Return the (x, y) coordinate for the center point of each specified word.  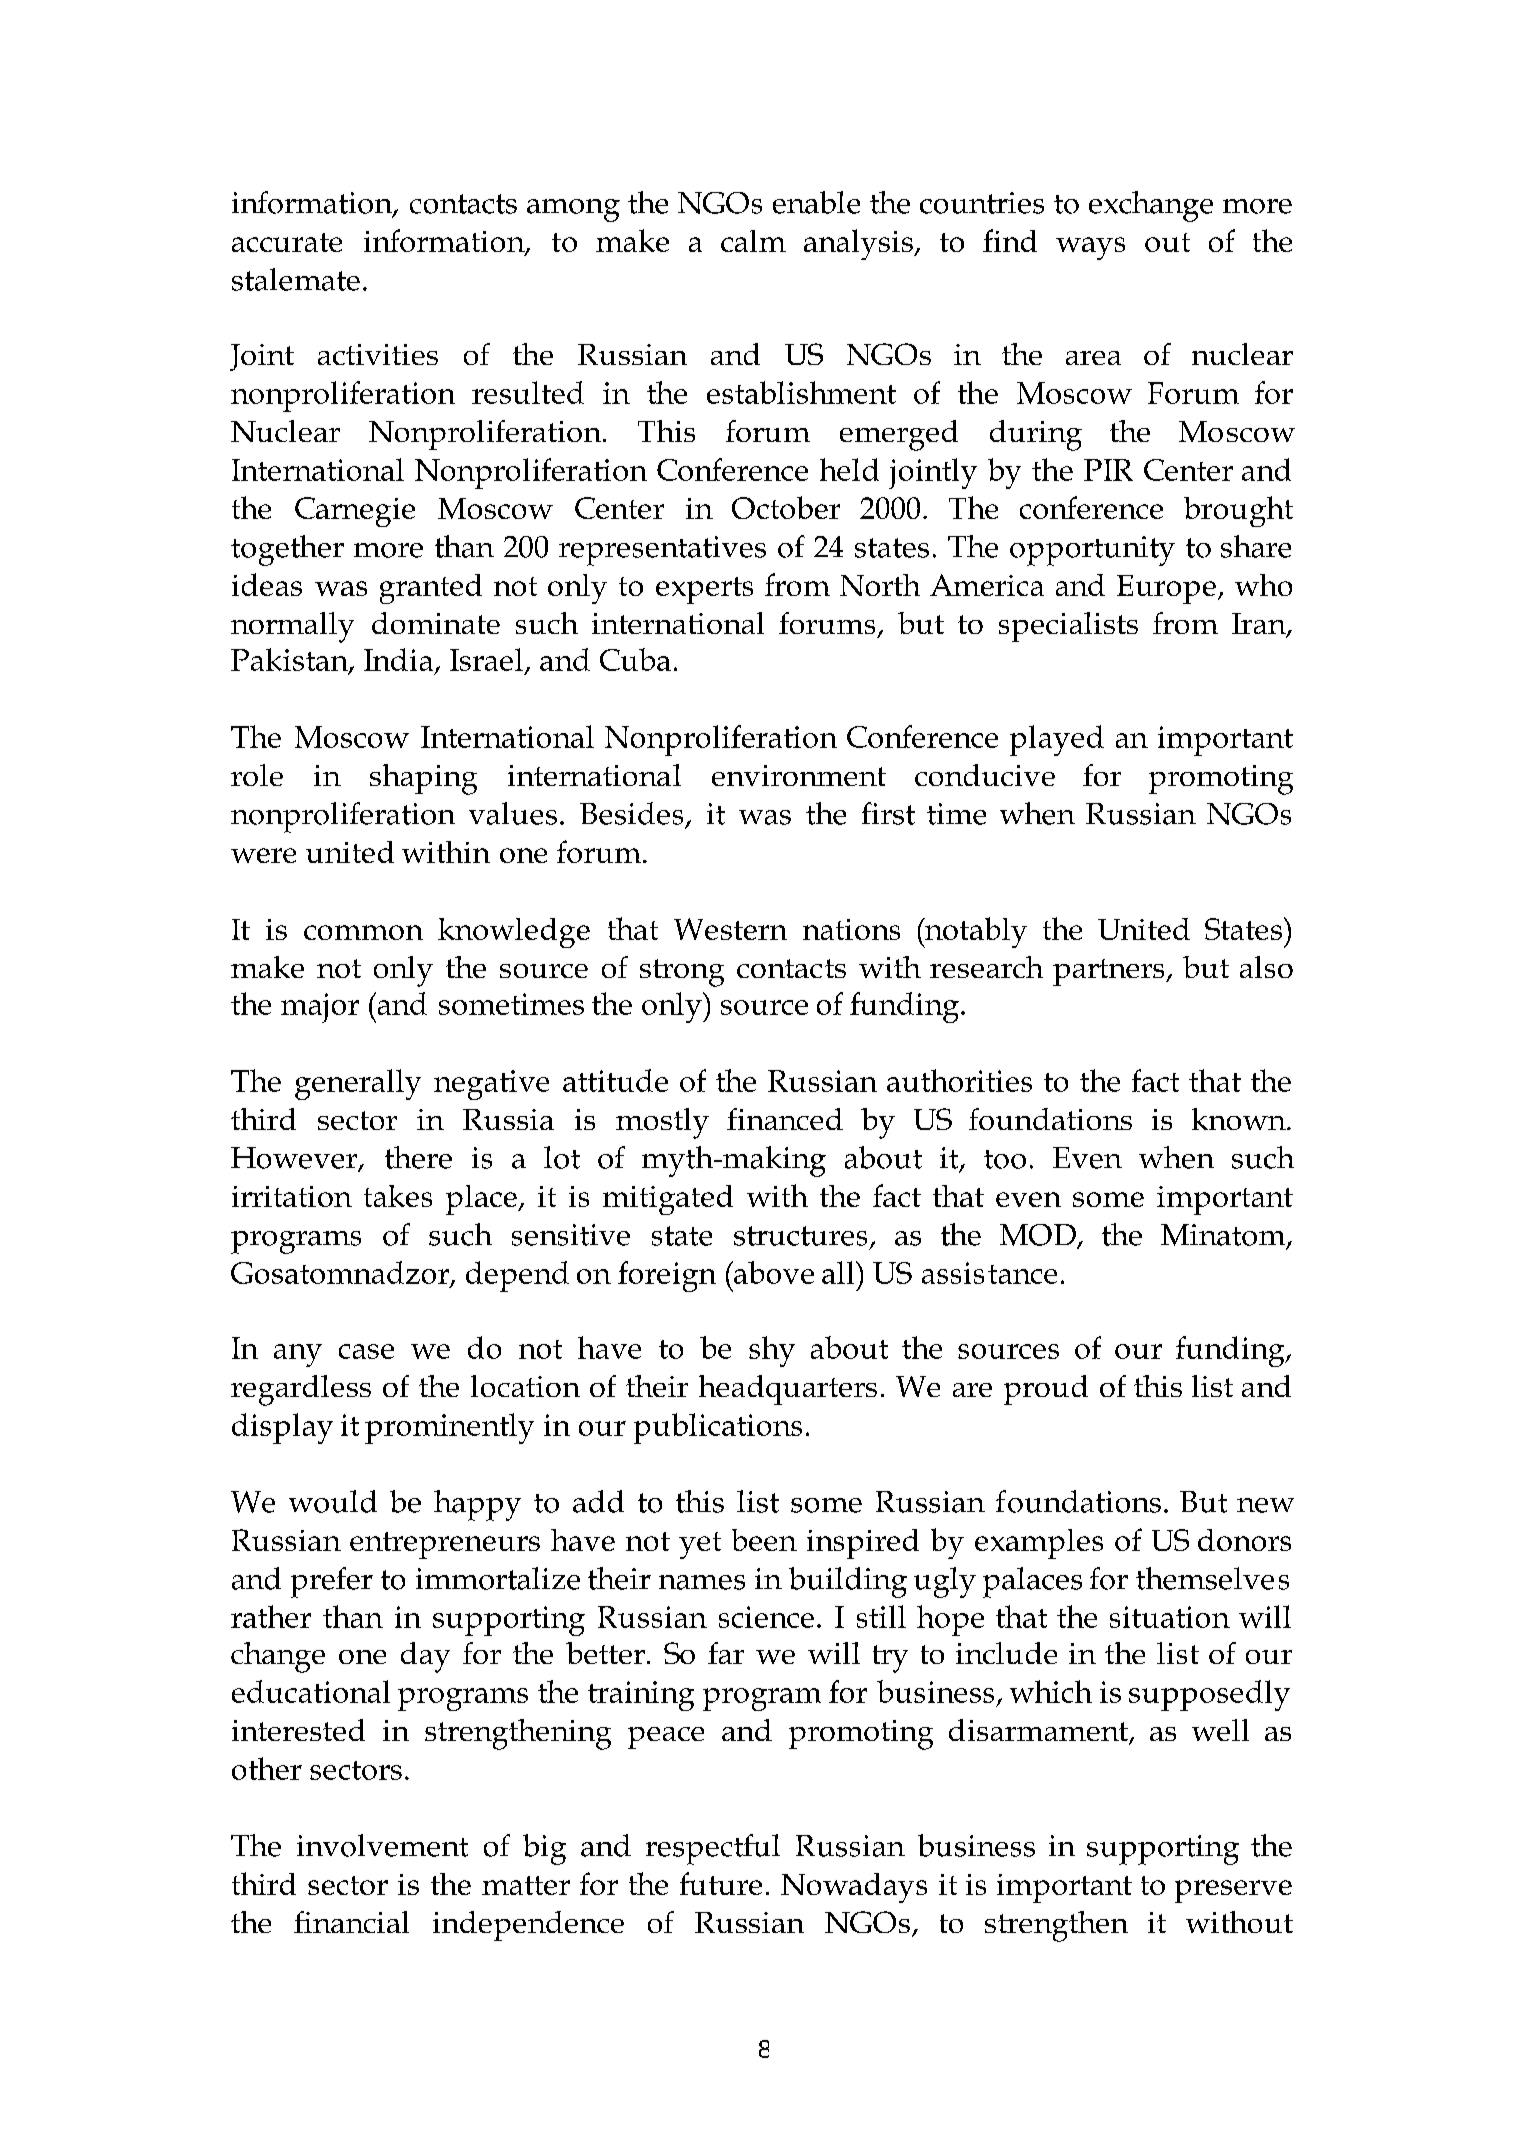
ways (1090, 248)
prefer (332, 1582)
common (363, 932)
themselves (1212, 1578)
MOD (1039, 1236)
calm (753, 241)
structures (800, 1236)
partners (1110, 972)
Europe (1166, 589)
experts (704, 590)
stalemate (296, 279)
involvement (382, 1845)
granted (431, 589)
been (764, 1540)
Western (730, 929)
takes (398, 1196)
